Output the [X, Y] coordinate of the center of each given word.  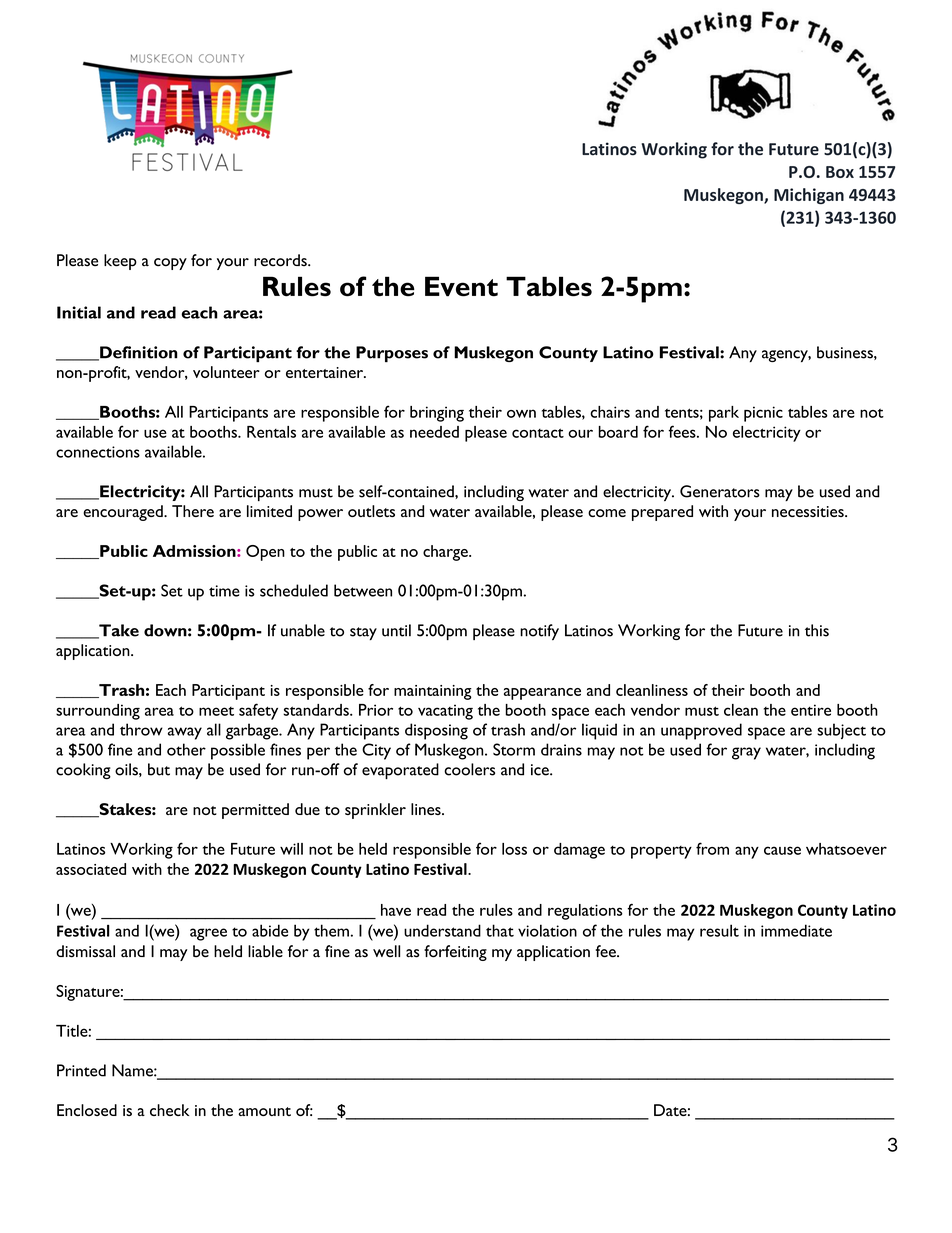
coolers [469, 769]
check [169, 1110]
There [193, 511]
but [159, 769]
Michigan [809, 196]
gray [746, 753]
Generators [720, 491]
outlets [371, 511]
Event [461, 286]
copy [170, 264]
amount [264, 1111]
